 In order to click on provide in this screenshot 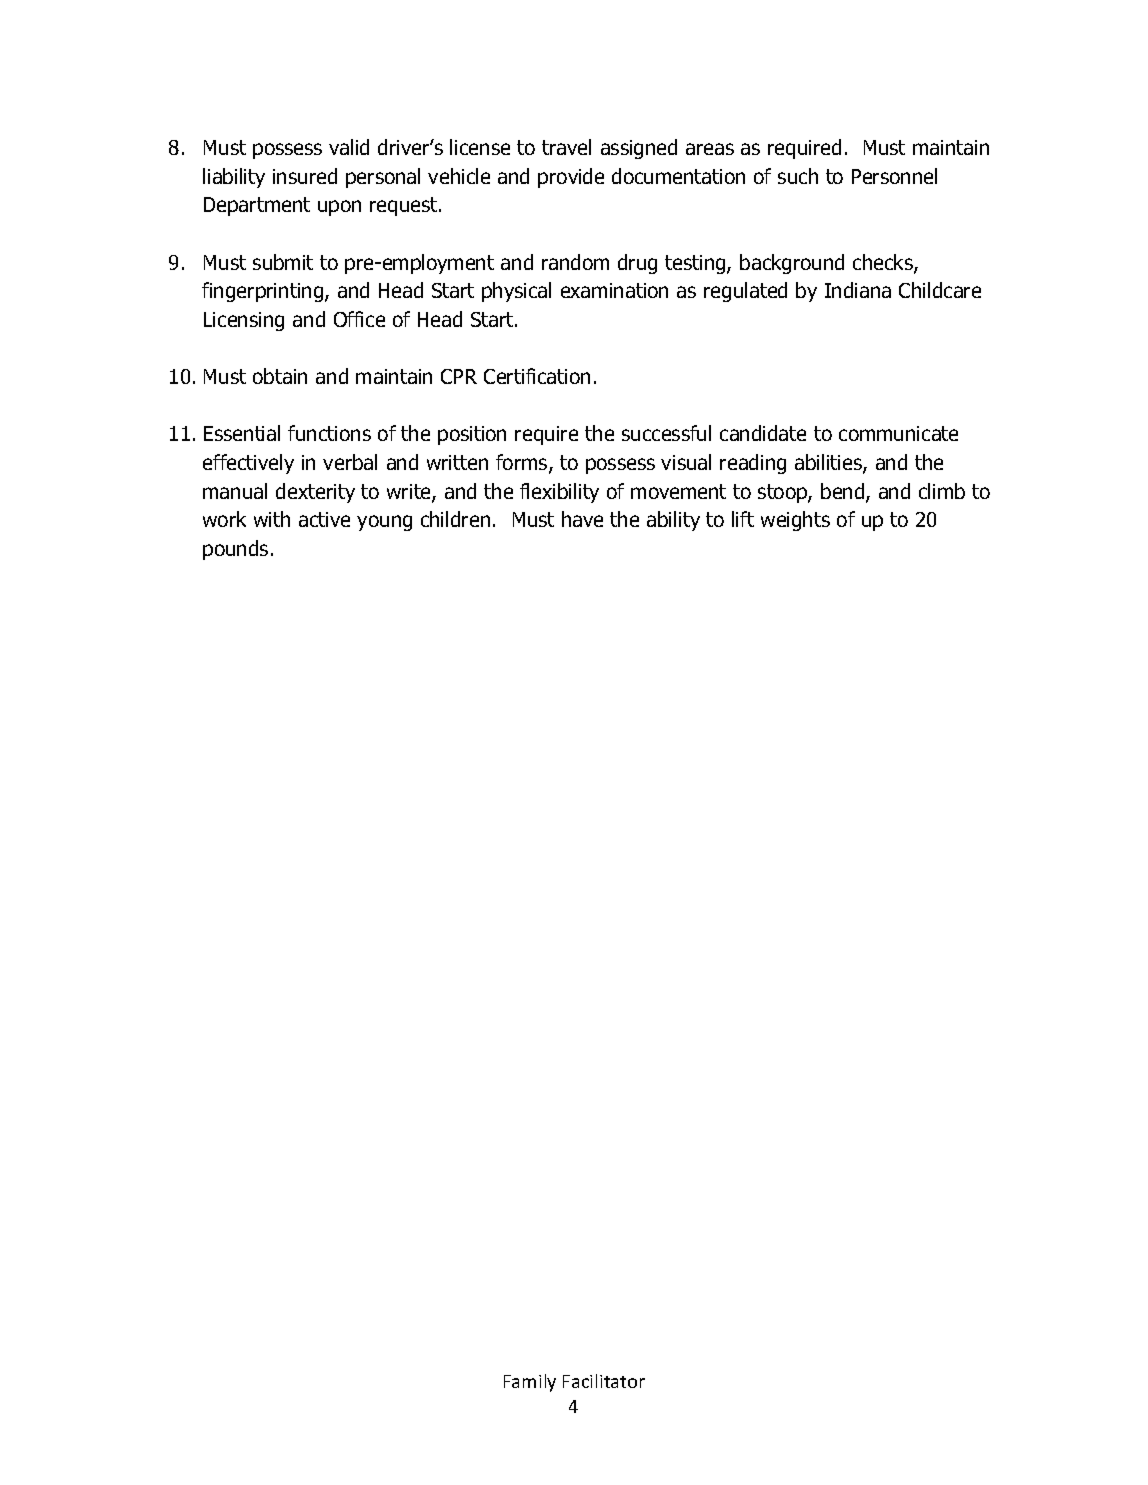, I will do `click(571, 178)`.
